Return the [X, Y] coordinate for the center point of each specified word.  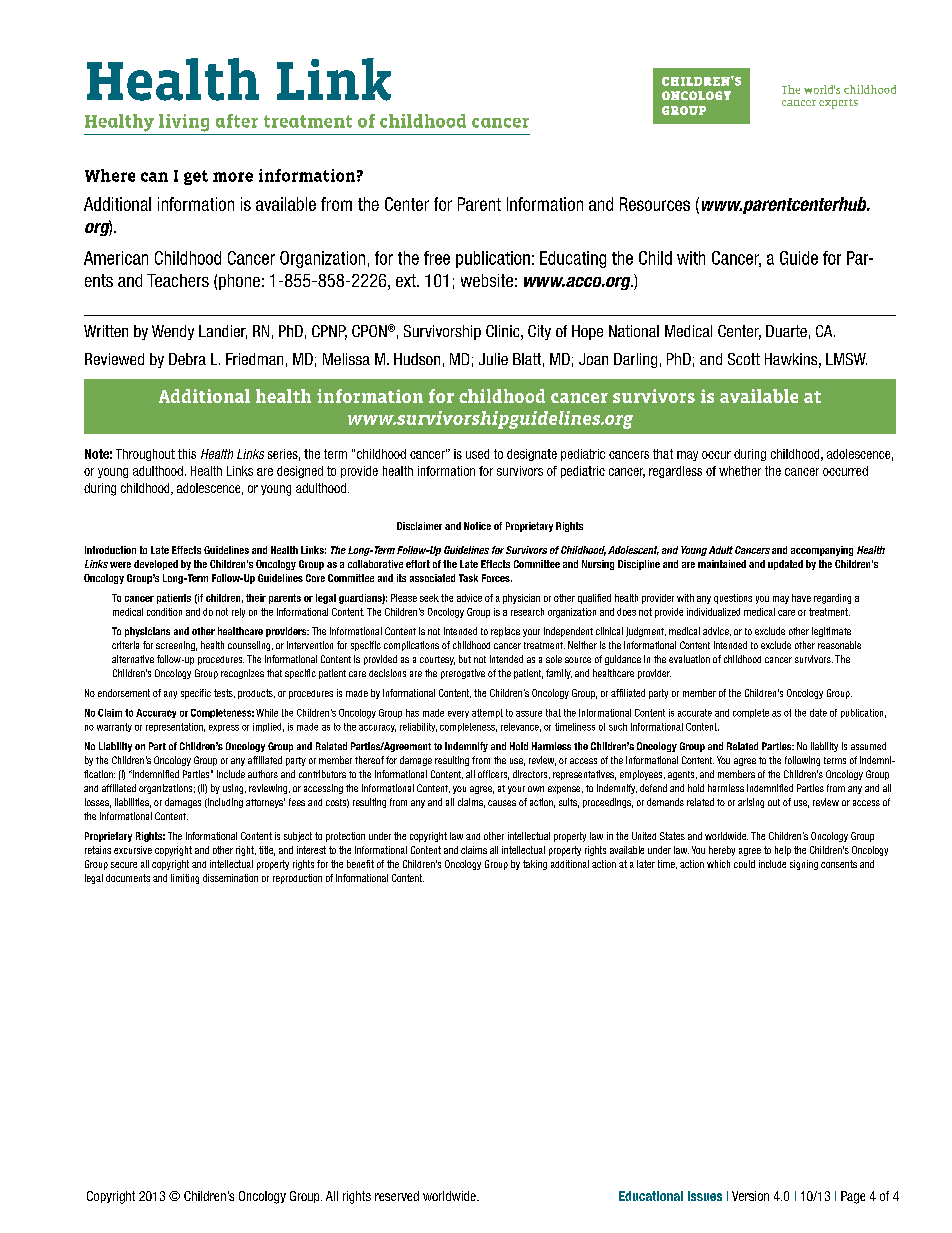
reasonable [839, 645]
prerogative [463, 674]
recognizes [242, 674]
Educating [573, 259]
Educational [651, 1196]
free [437, 258]
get [196, 177]
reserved [397, 1196]
